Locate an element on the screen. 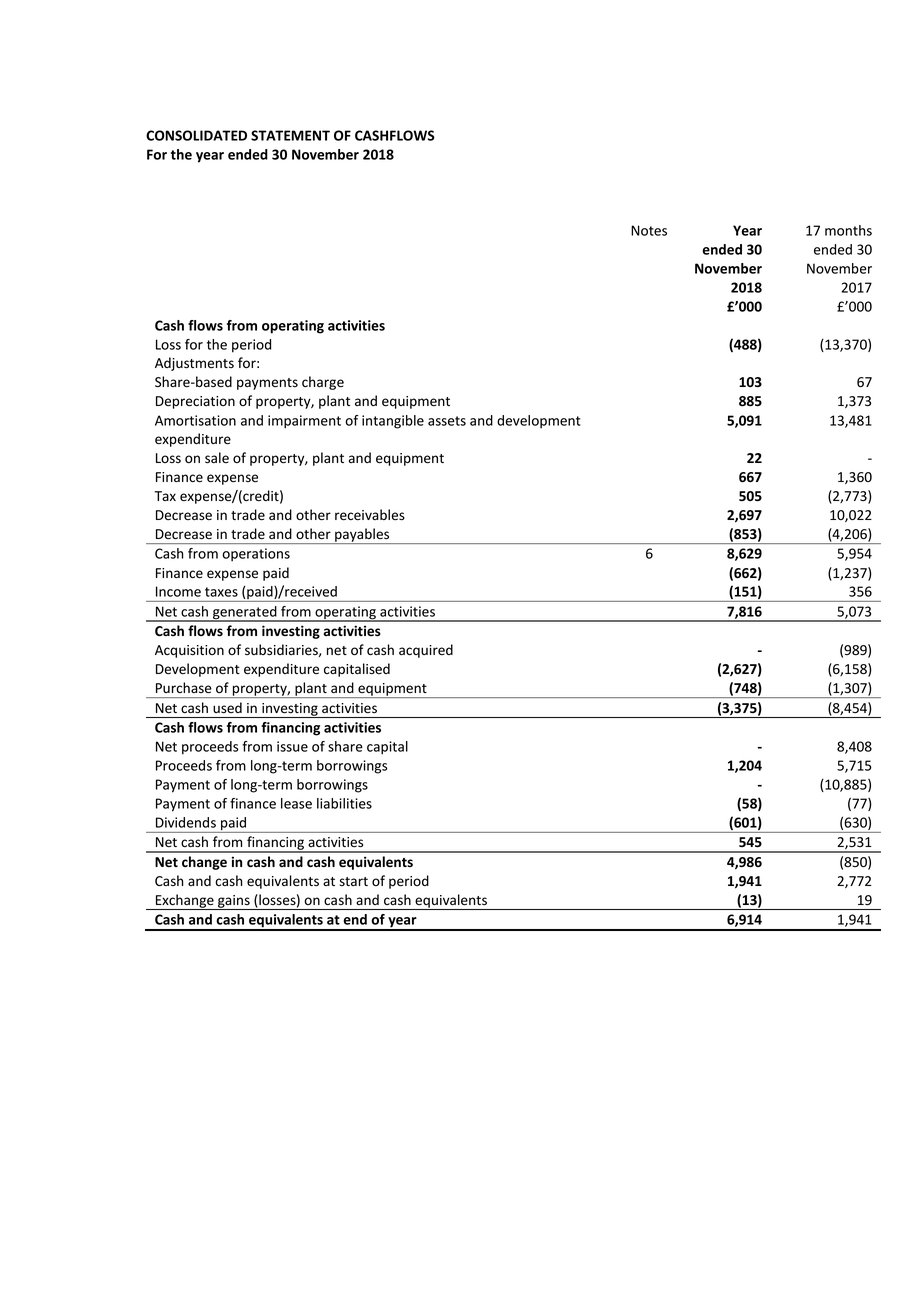  gains is located at coordinates (234, 902).
